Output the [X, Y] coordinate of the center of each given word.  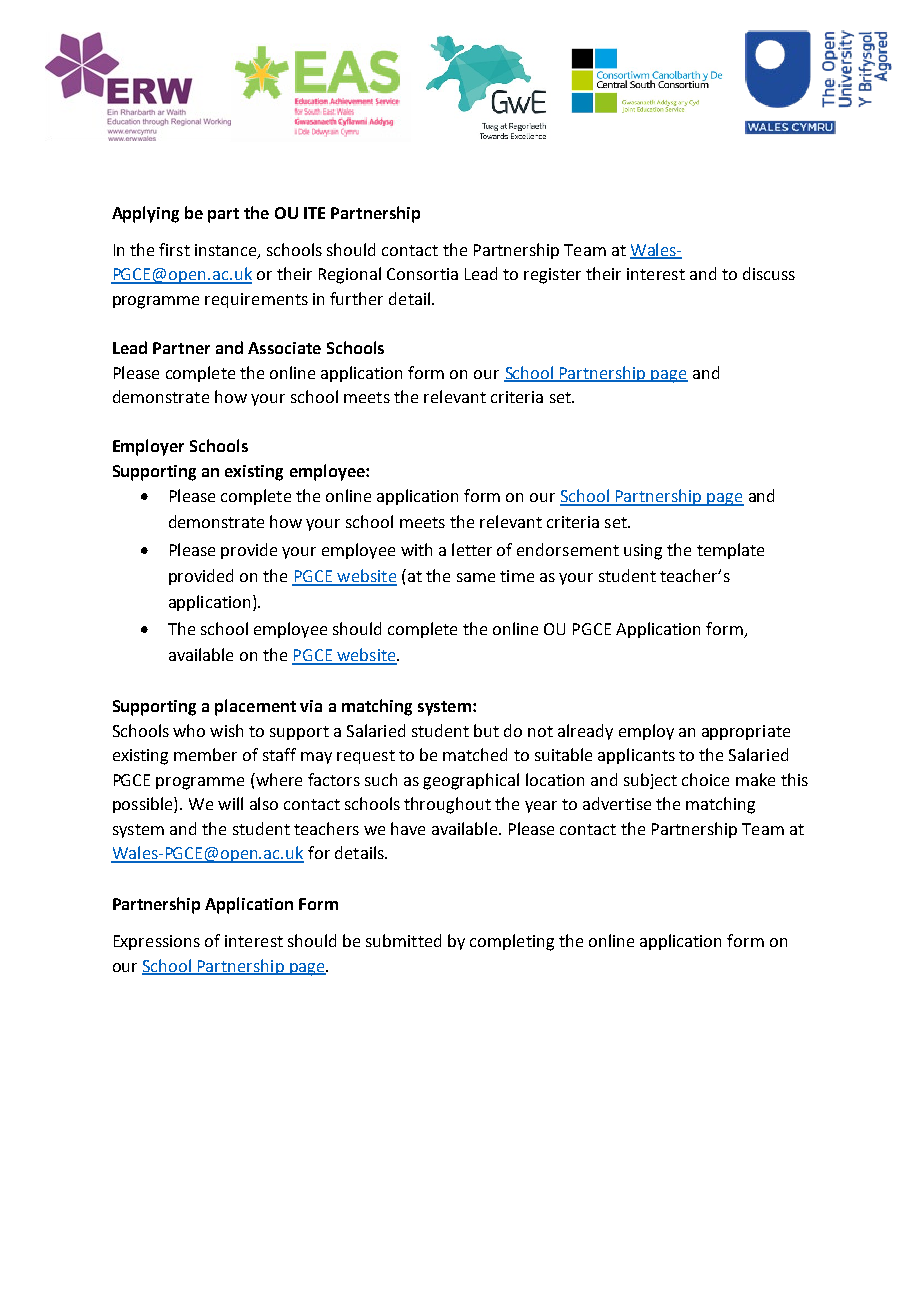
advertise [617, 803]
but [486, 730]
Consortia [422, 274]
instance [227, 251]
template [730, 551]
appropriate [746, 732]
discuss [769, 273]
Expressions [157, 942]
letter [472, 549]
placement [255, 707]
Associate [284, 348]
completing [512, 942]
